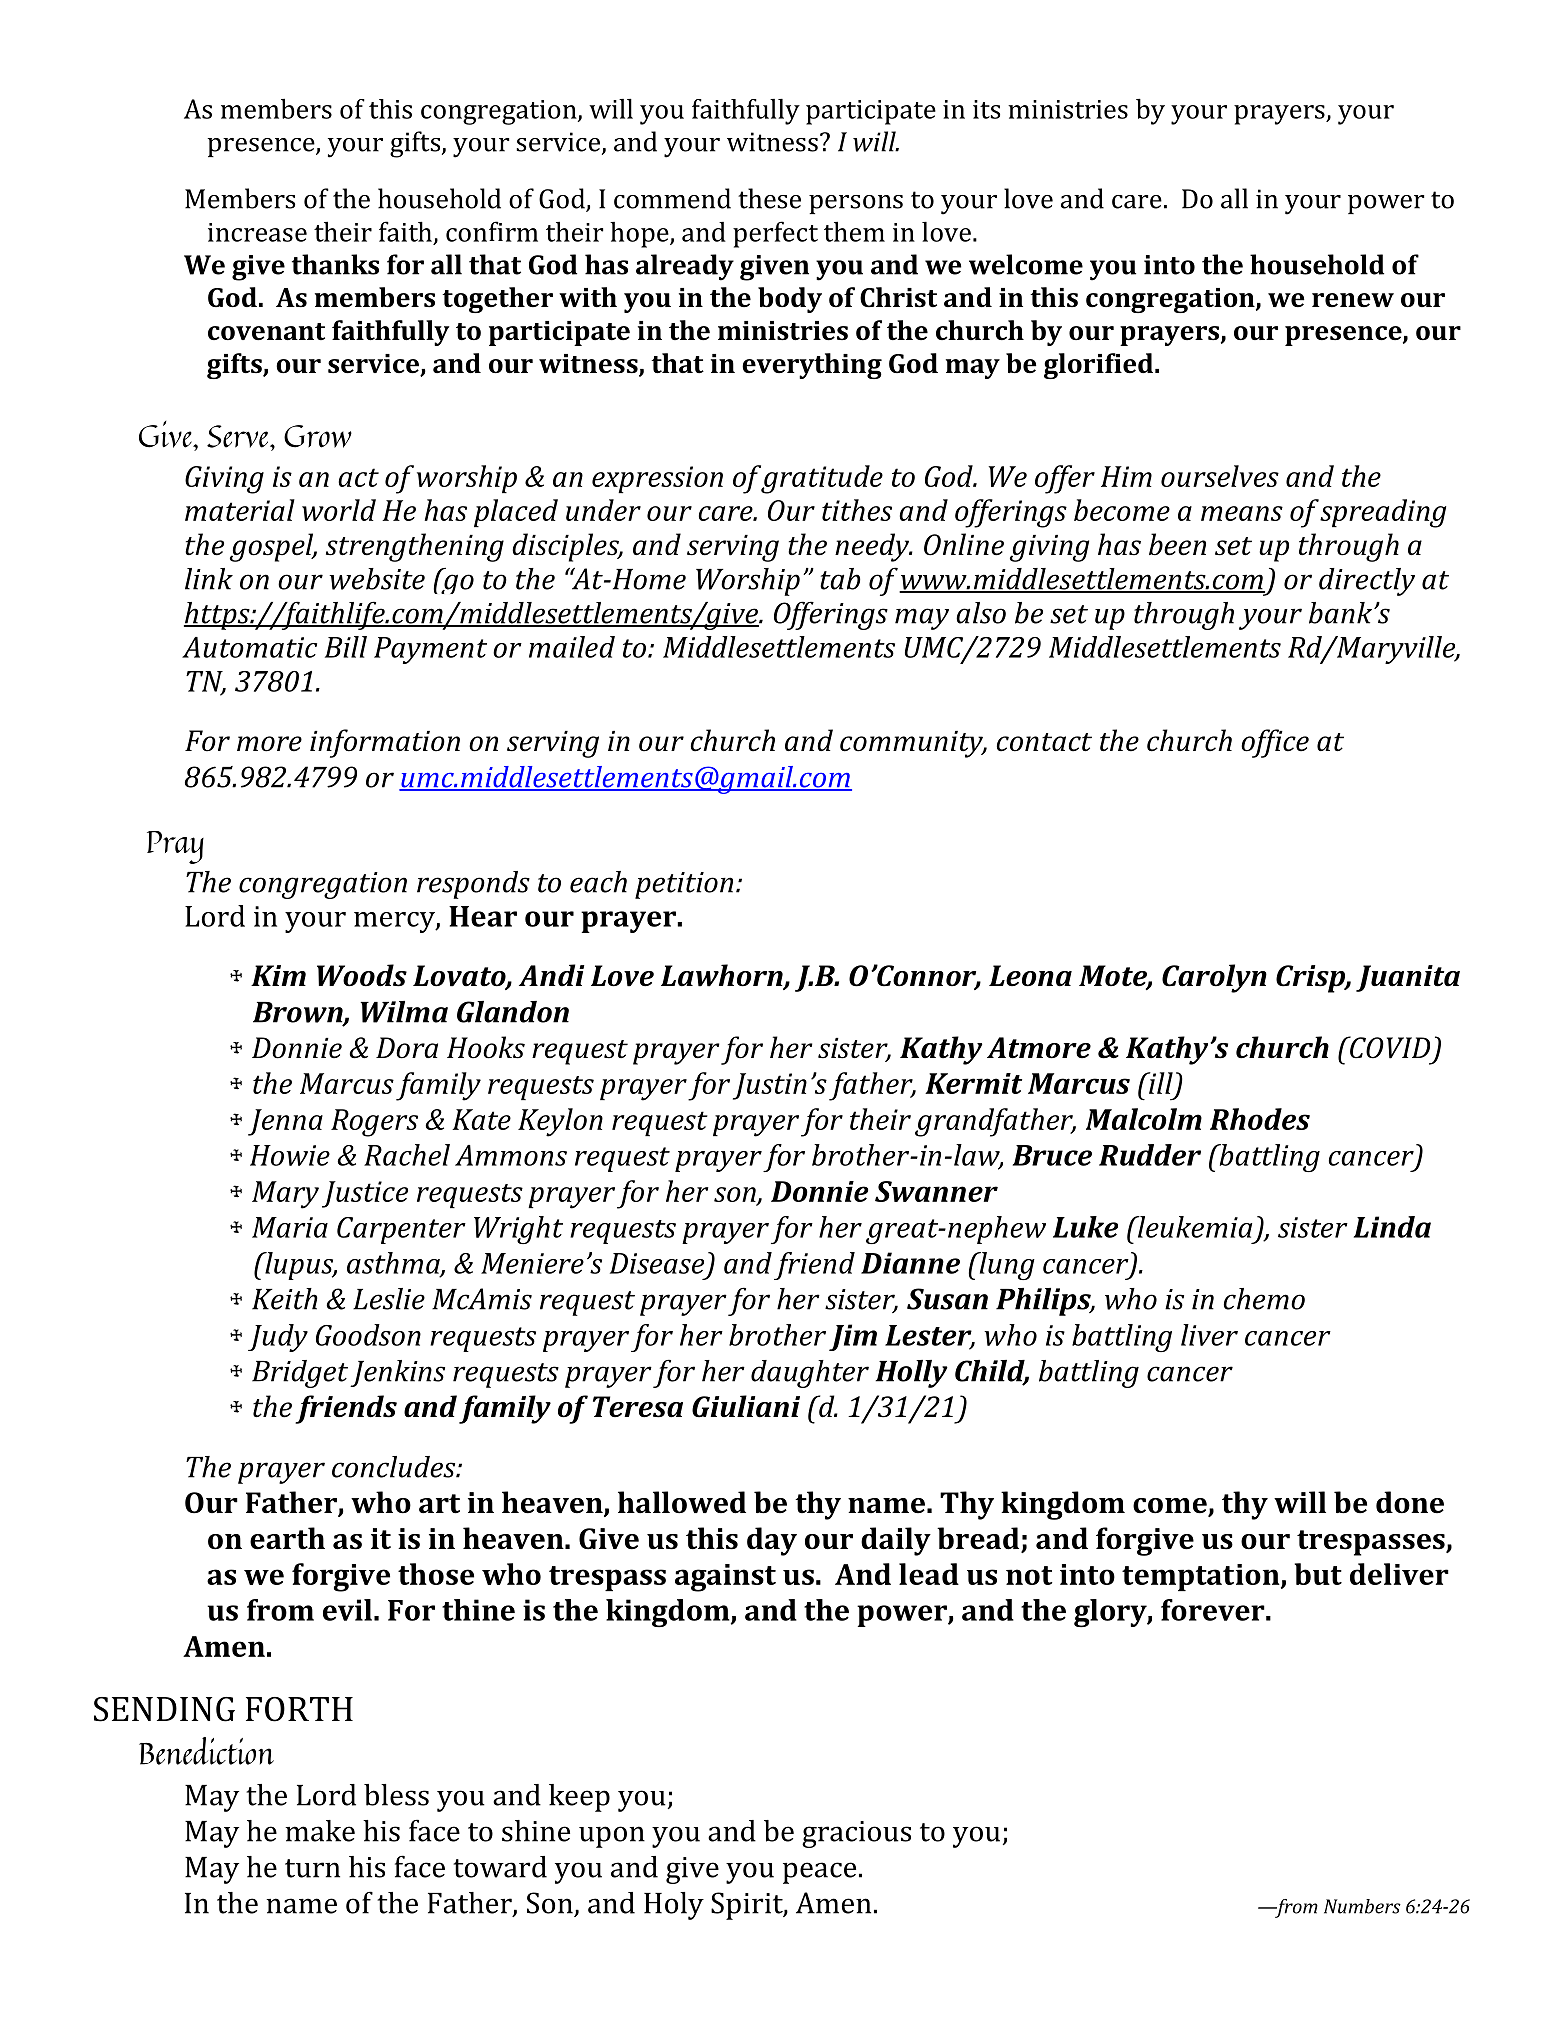  Describe the element at coordinates (257, 232) in the screenshot. I see `increase` at that location.
